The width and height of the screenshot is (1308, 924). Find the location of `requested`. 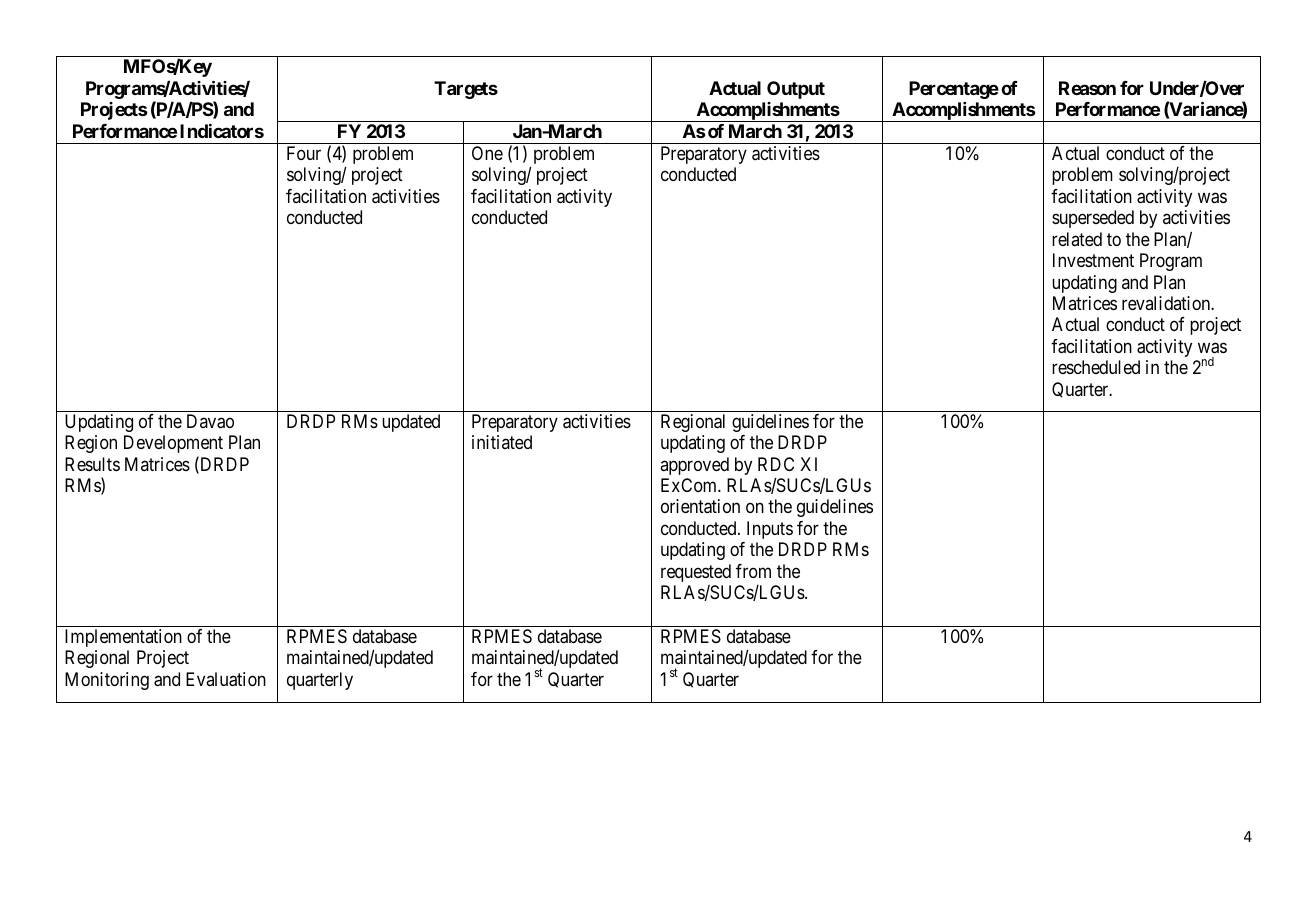

requested is located at coordinates (696, 573).
